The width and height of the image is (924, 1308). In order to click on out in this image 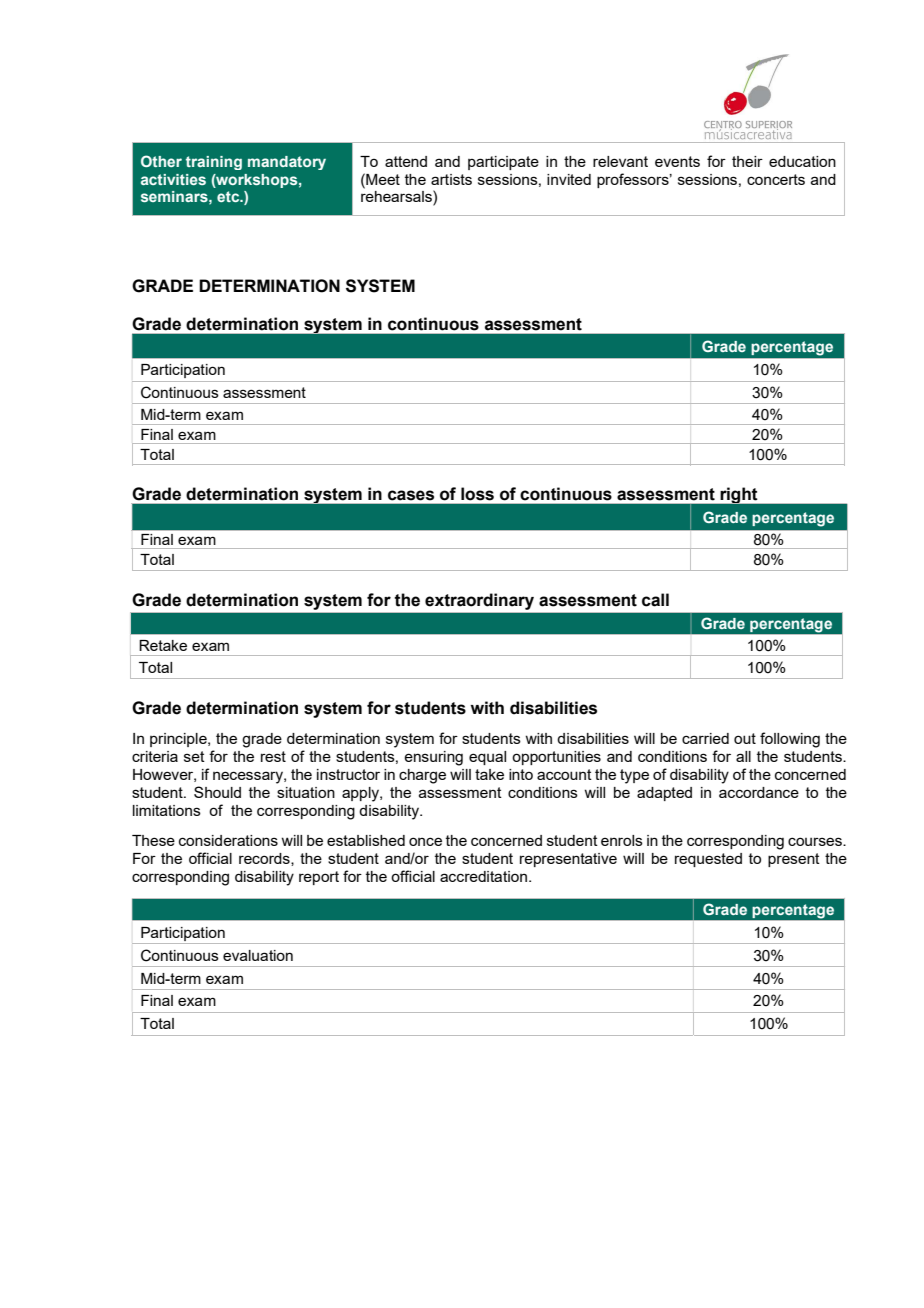, I will do `click(745, 738)`.
